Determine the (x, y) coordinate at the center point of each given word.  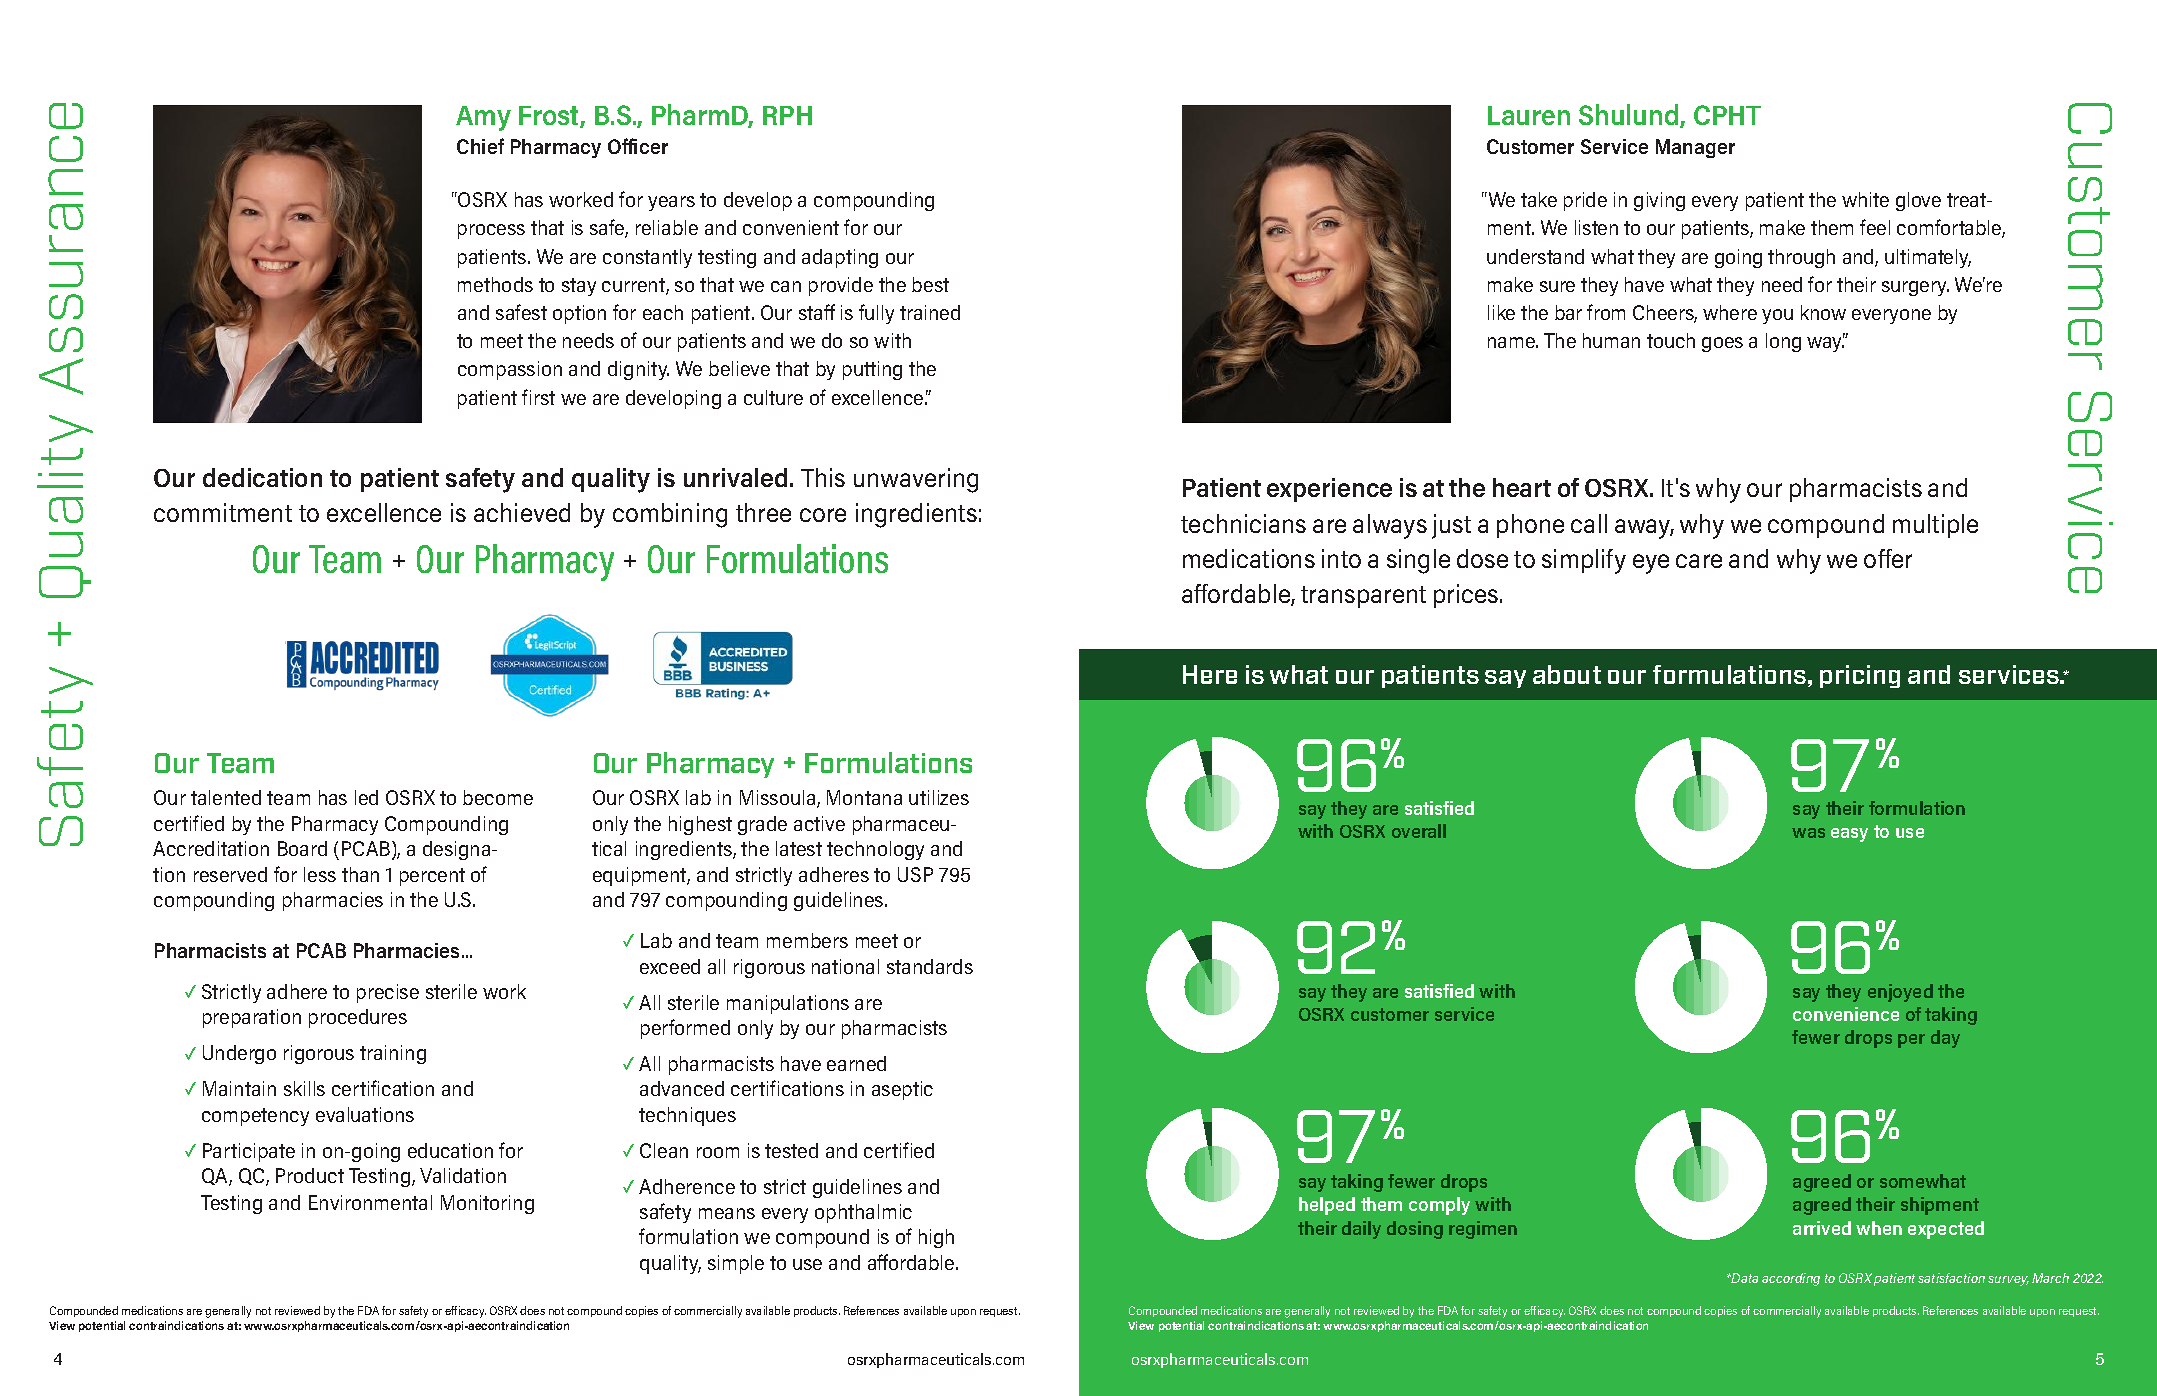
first (538, 397)
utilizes (939, 797)
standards (930, 966)
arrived (1822, 1228)
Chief (480, 146)
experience (1329, 490)
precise (388, 993)
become (498, 797)
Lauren (1529, 115)
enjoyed (1900, 993)
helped (1327, 1206)
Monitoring (487, 1204)
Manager (1695, 148)
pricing (1860, 676)
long (1783, 342)
